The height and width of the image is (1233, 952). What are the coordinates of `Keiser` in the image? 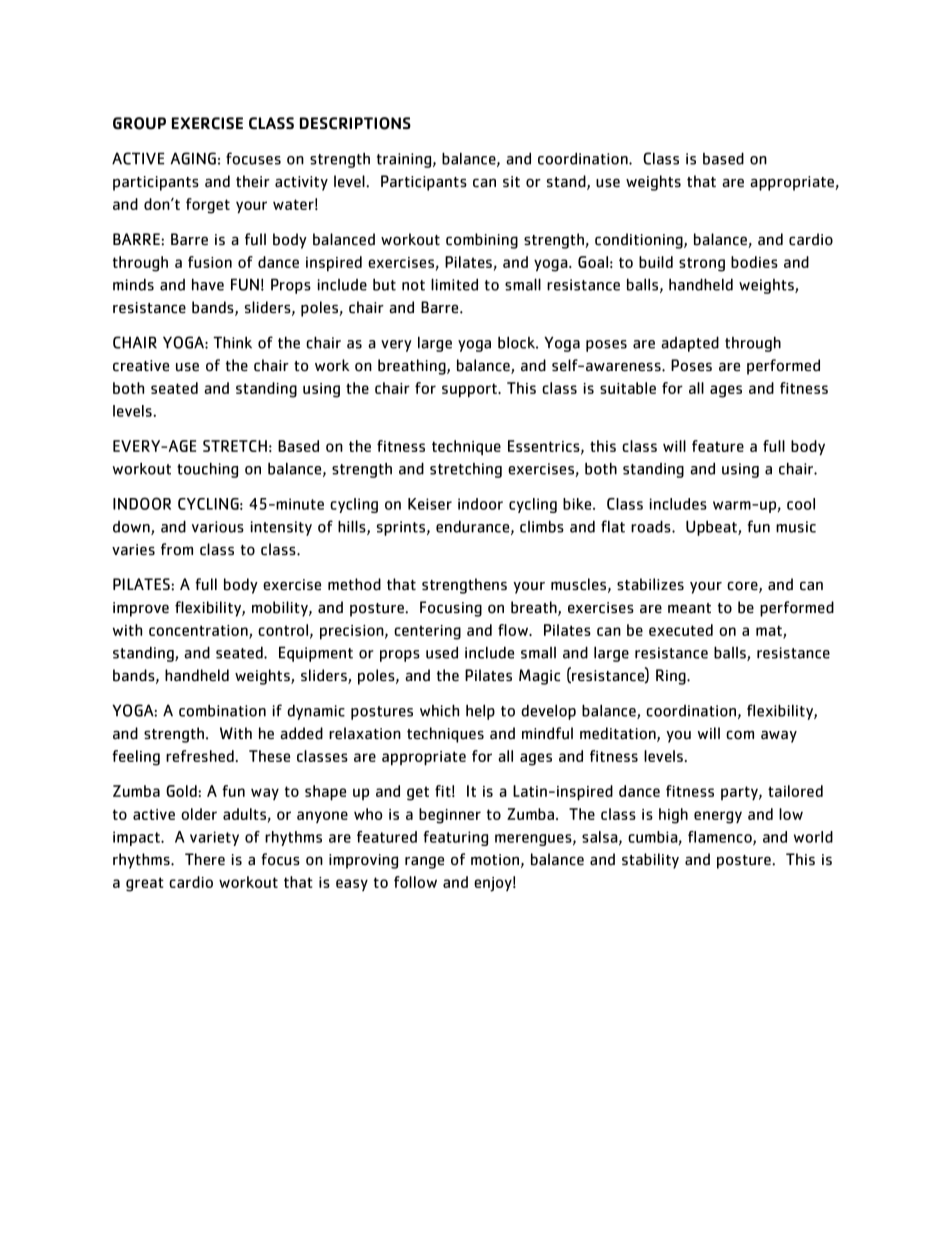 It's located at (430, 504).
